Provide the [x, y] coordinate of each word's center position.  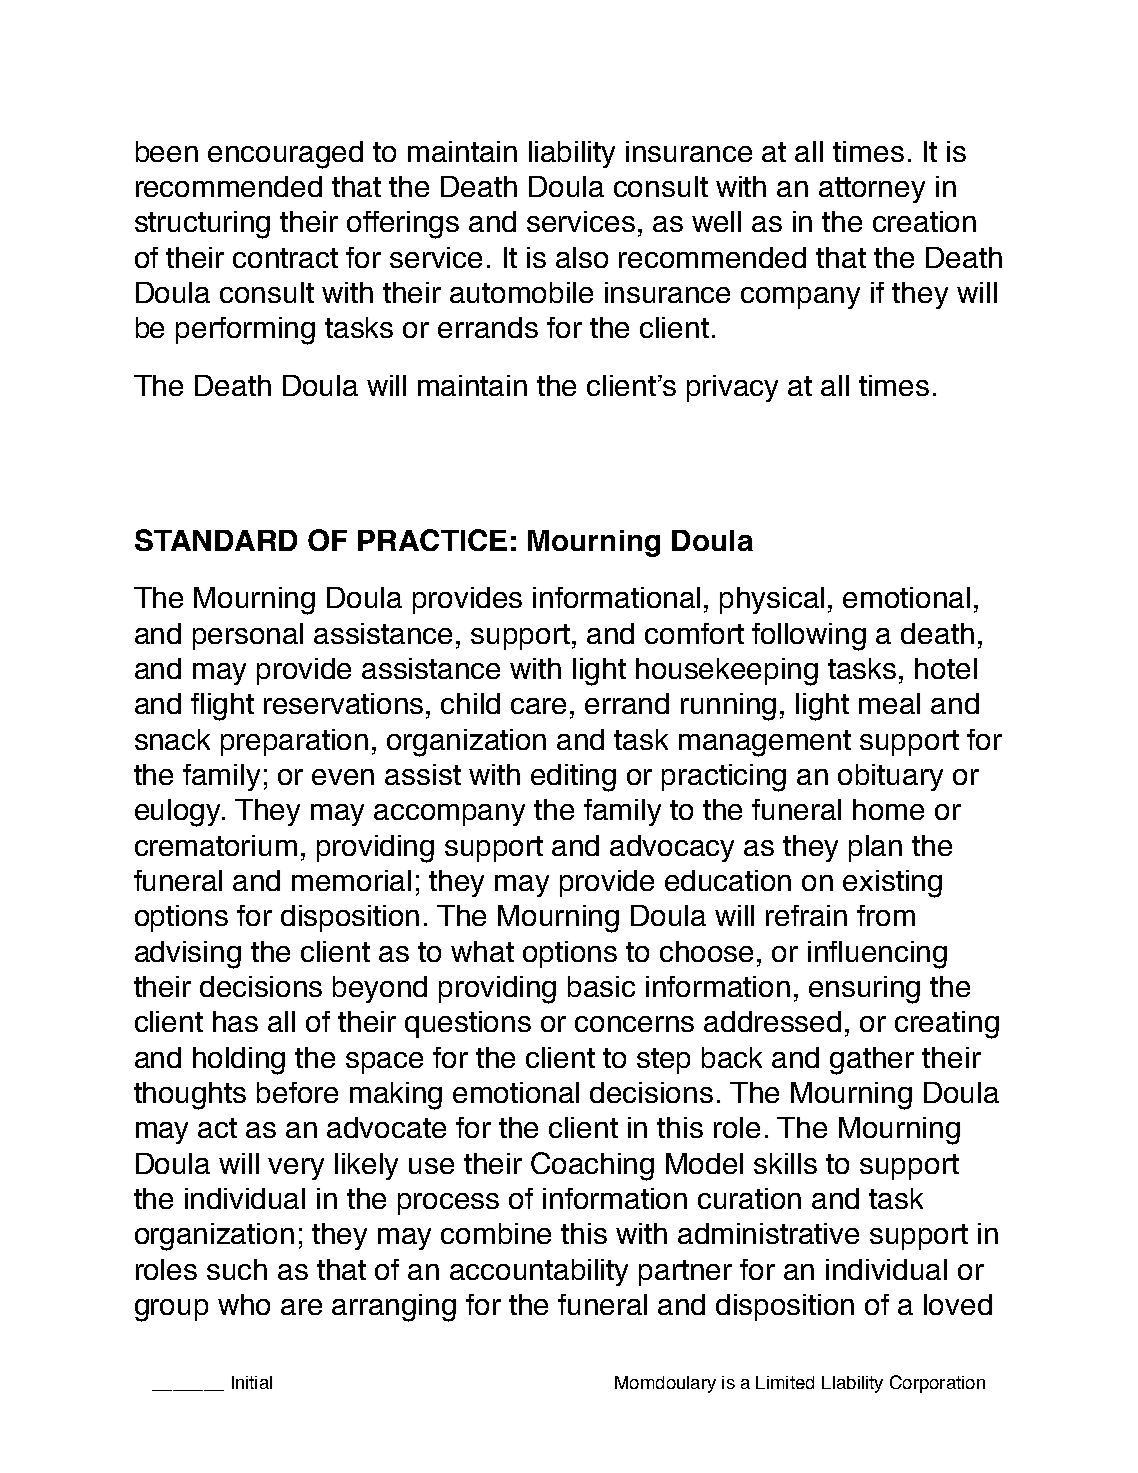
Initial [252, 1382]
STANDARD [216, 540]
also [582, 257]
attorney [872, 190]
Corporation [937, 1384]
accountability [539, 1272]
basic [601, 986]
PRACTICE [432, 540]
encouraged [285, 155]
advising [188, 955]
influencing [877, 955]
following [809, 637]
